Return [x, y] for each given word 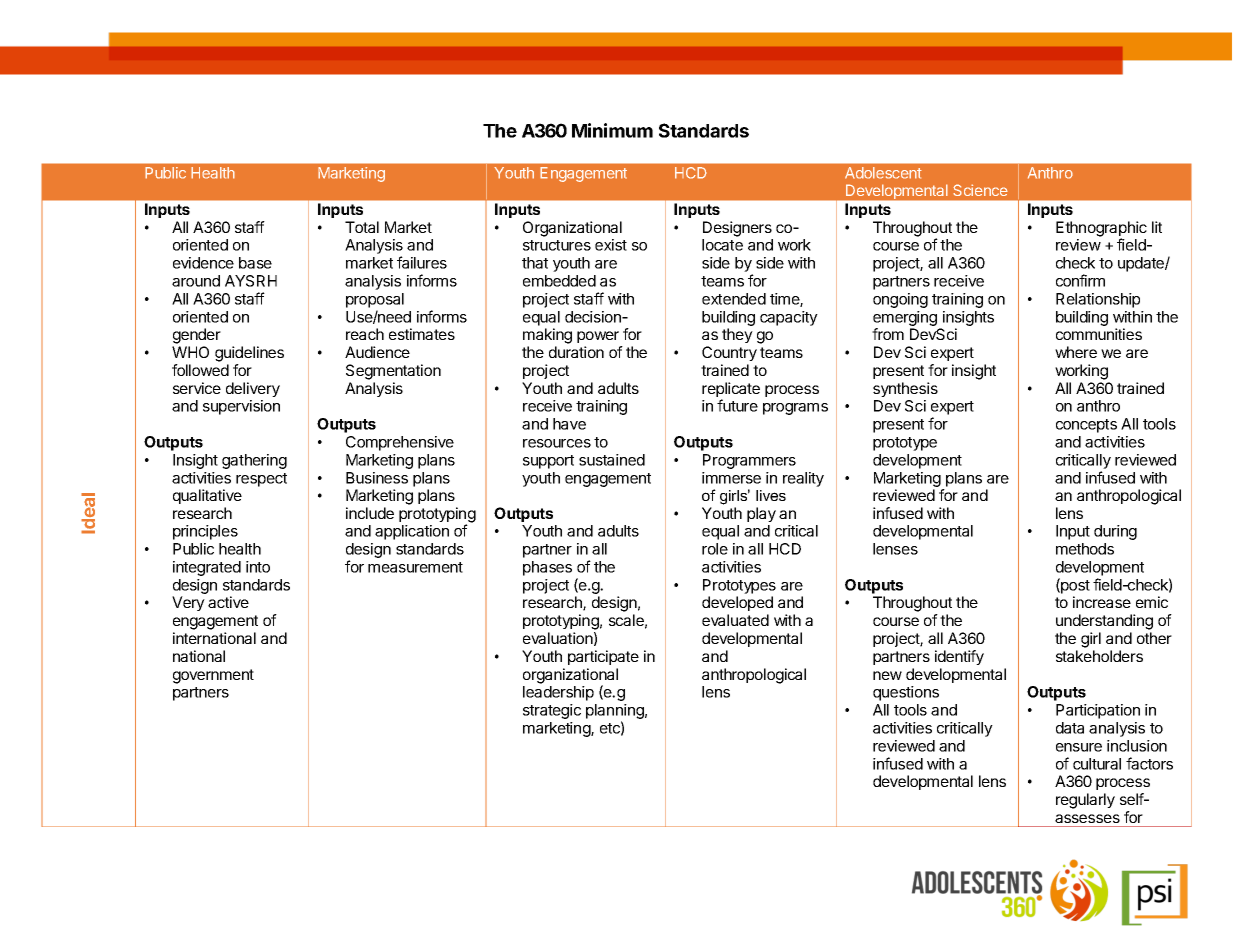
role [715, 549]
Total [362, 227]
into [258, 567]
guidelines [249, 354]
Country [729, 353]
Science [980, 190]
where [1076, 352]
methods [1085, 549]
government [213, 676]
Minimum [612, 130]
